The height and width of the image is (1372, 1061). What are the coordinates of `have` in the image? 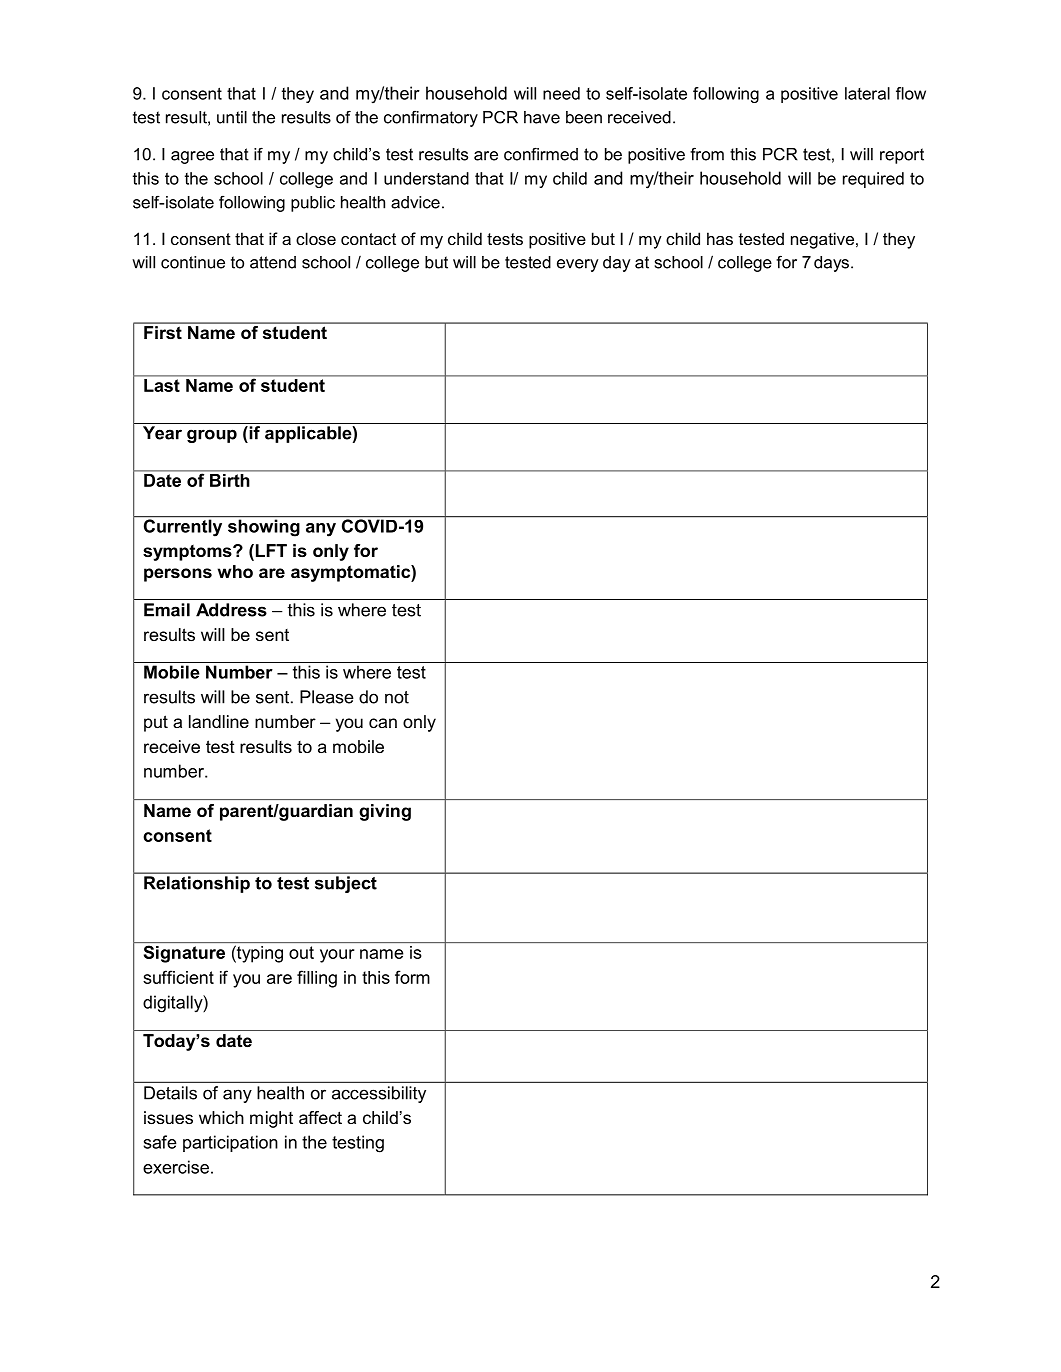 It's located at (542, 117).
